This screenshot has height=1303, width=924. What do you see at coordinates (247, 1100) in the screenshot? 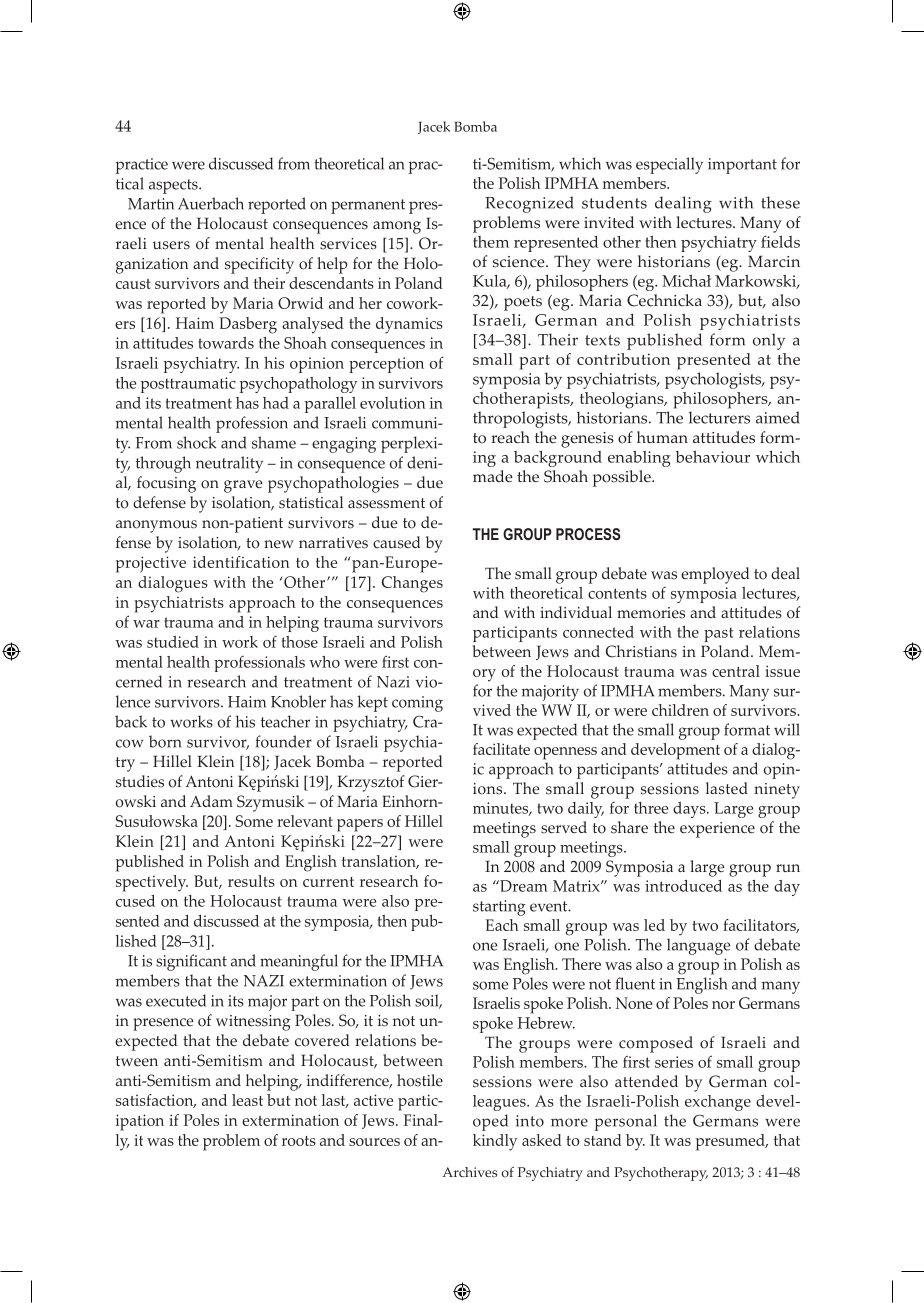
I see `least` at bounding box center [247, 1100].
